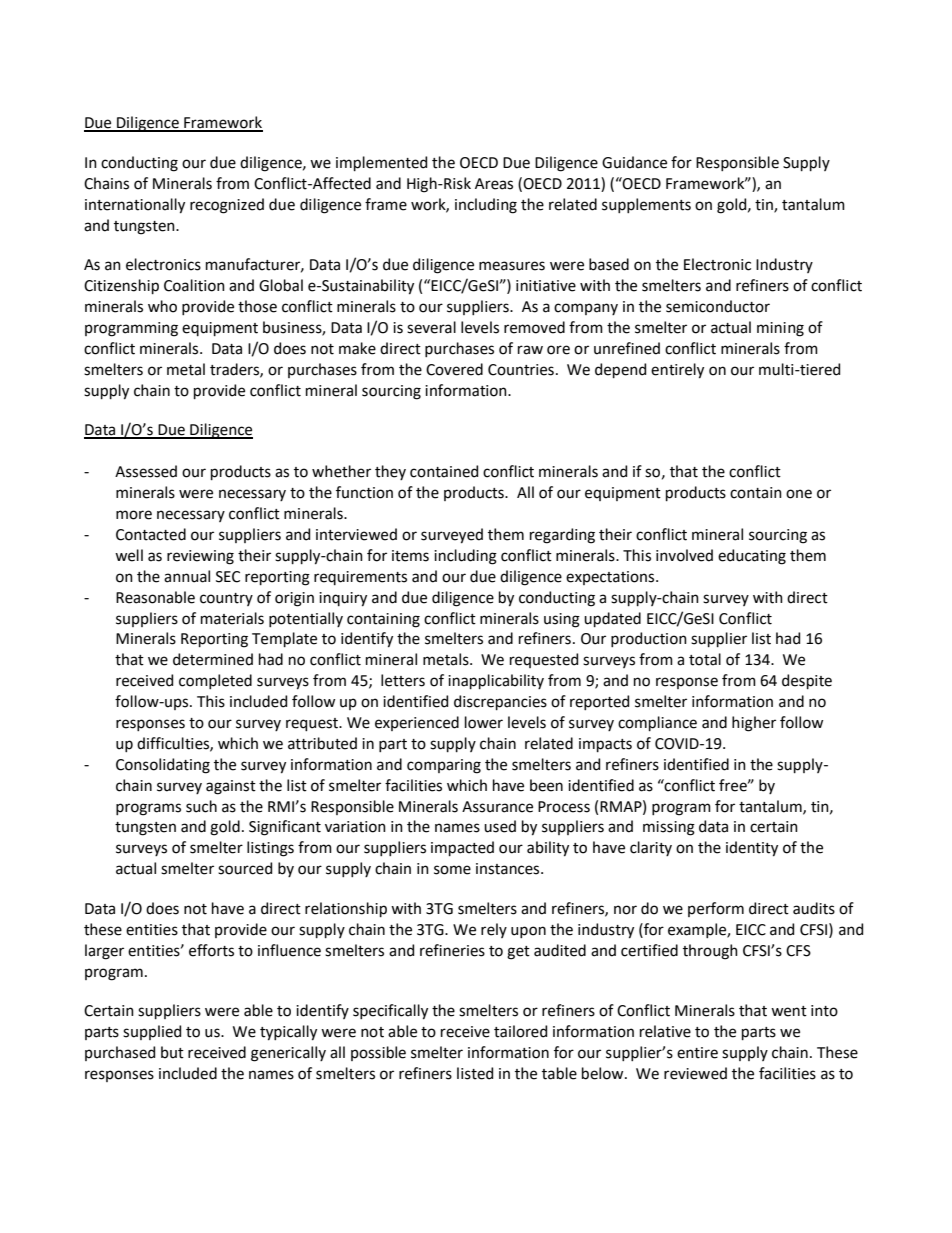 This image has width=952, height=1233. Describe the element at coordinates (227, 206) in the image. I see `recognized` at that location.
